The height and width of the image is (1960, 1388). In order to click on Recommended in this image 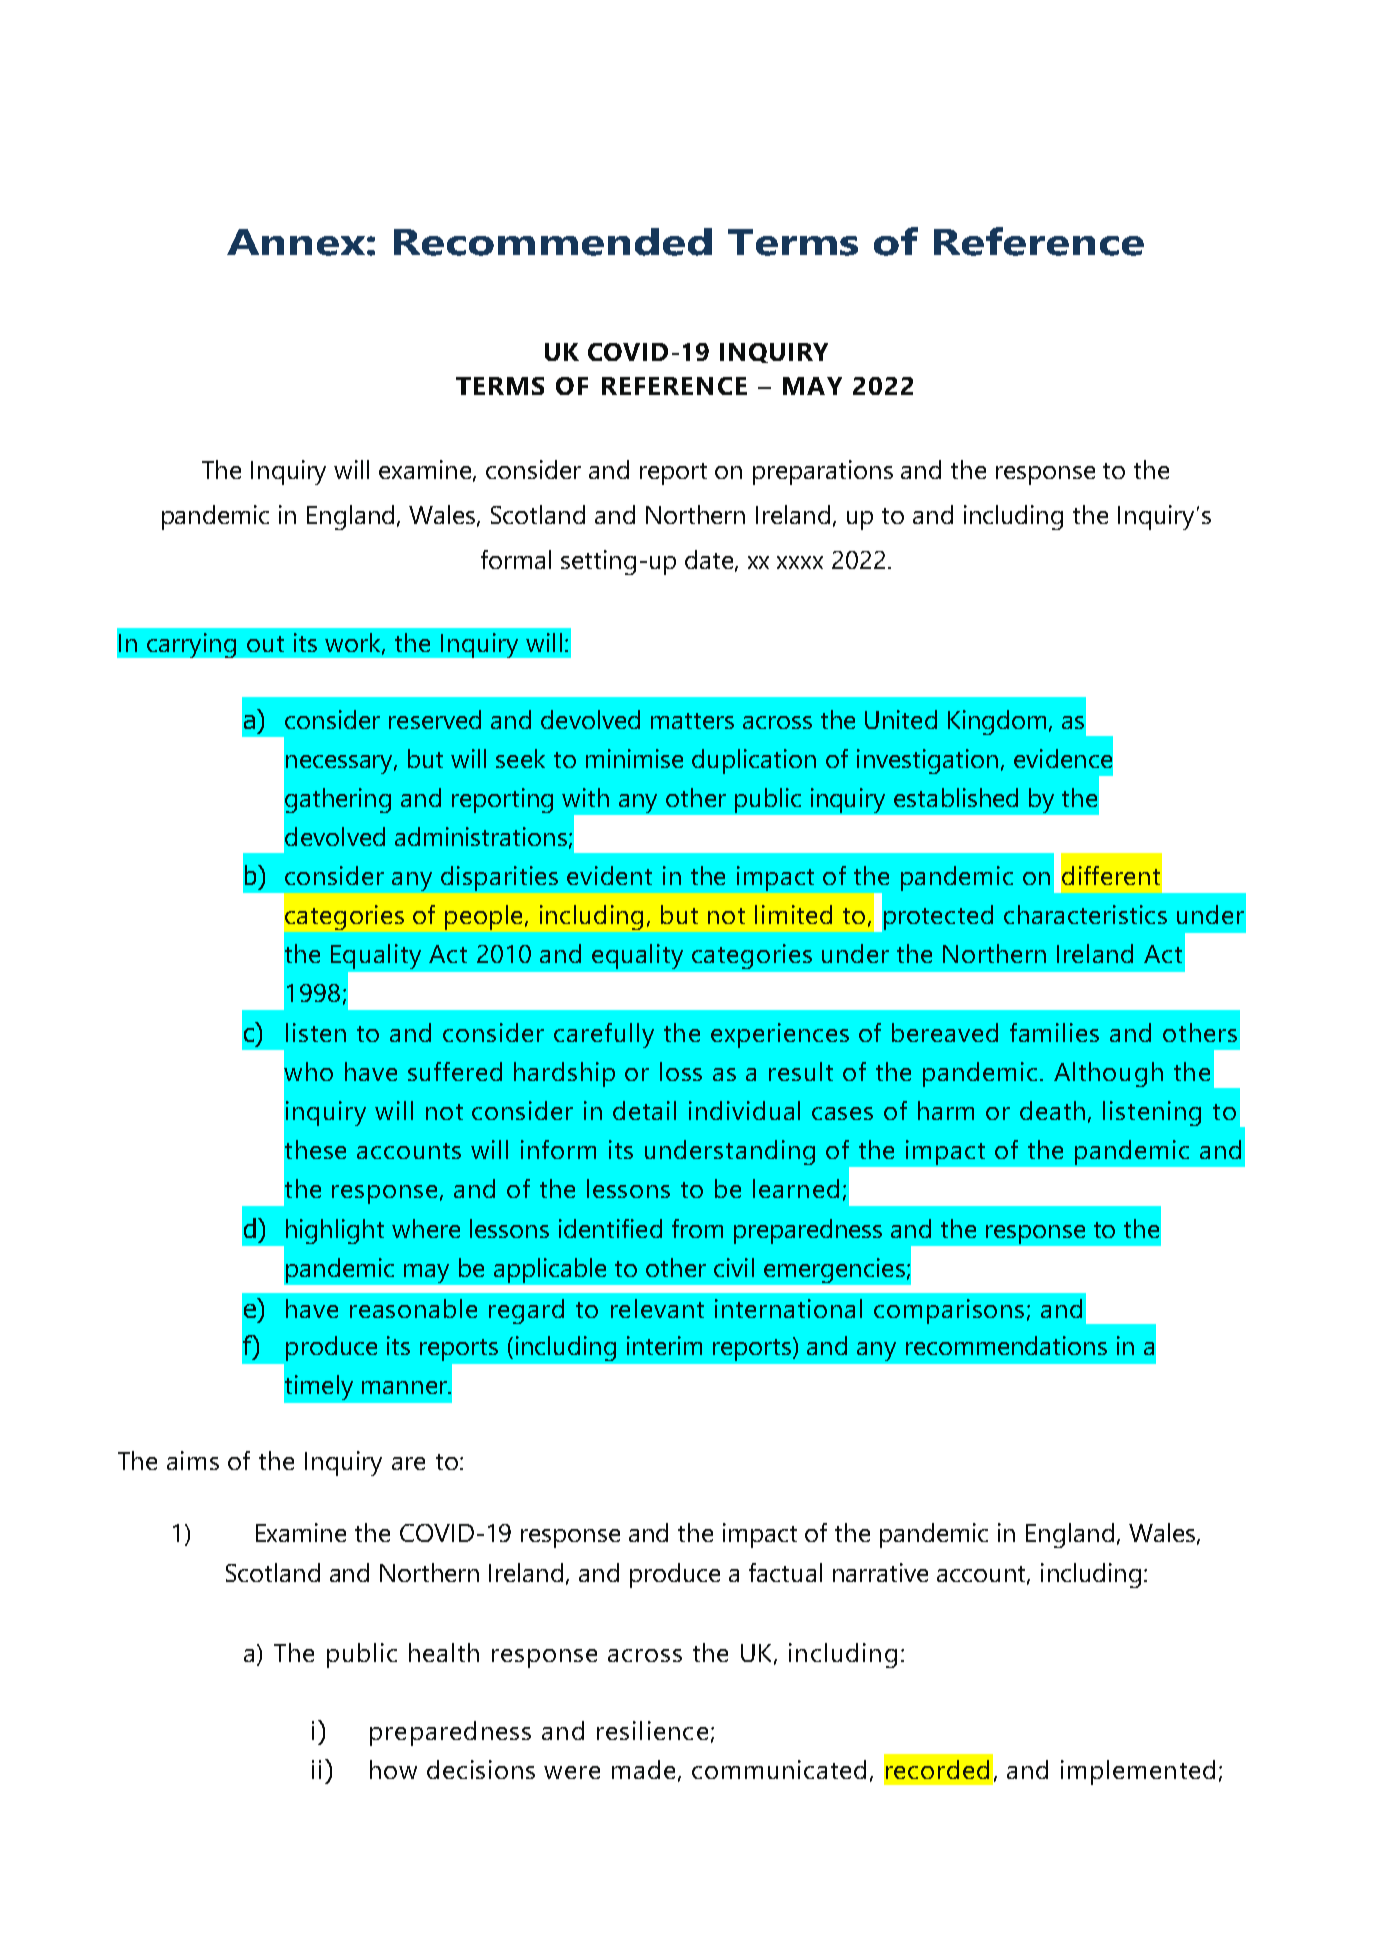, I will do `click(553, 242)`.
